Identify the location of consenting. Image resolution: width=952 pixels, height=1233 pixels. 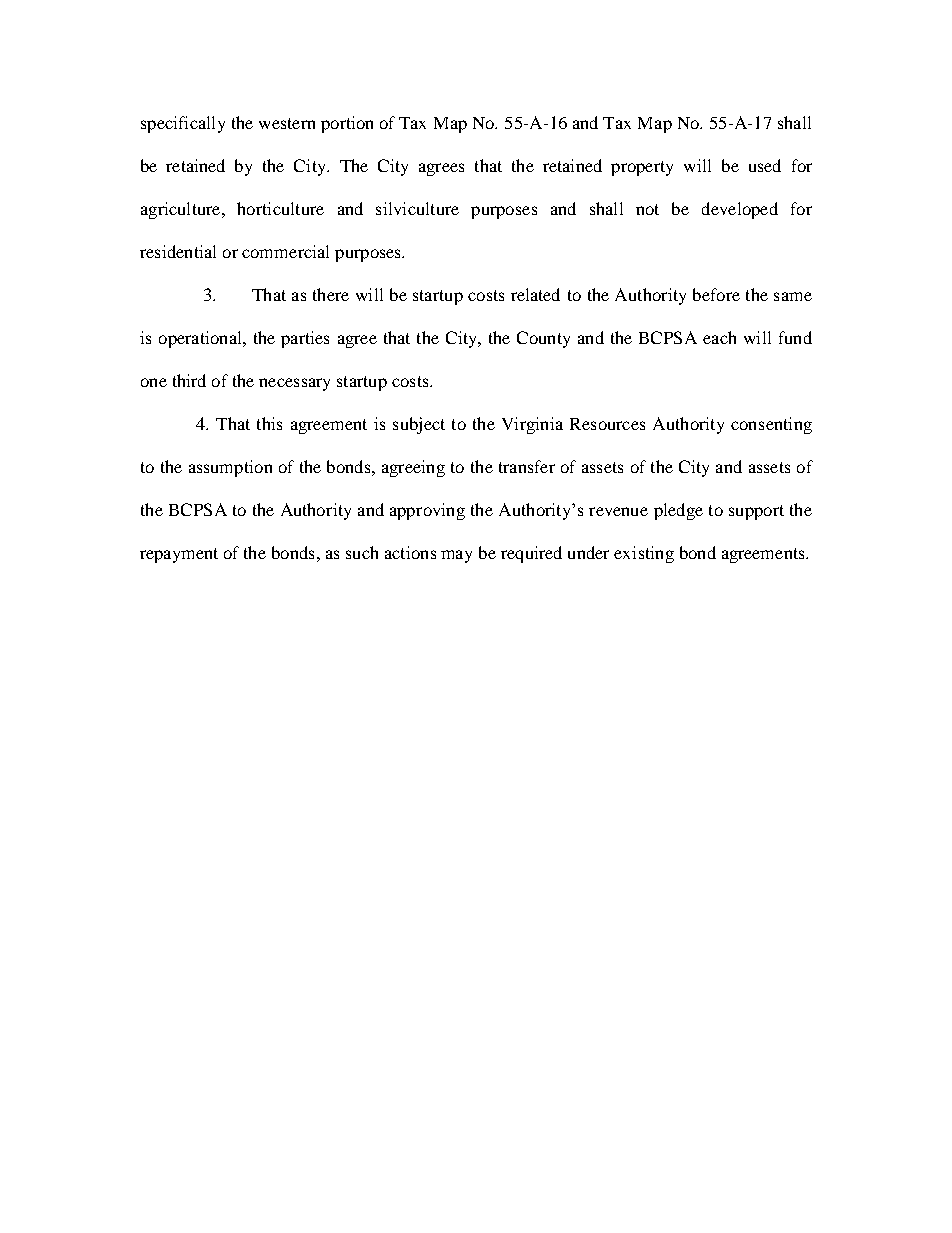
(771, 425).
